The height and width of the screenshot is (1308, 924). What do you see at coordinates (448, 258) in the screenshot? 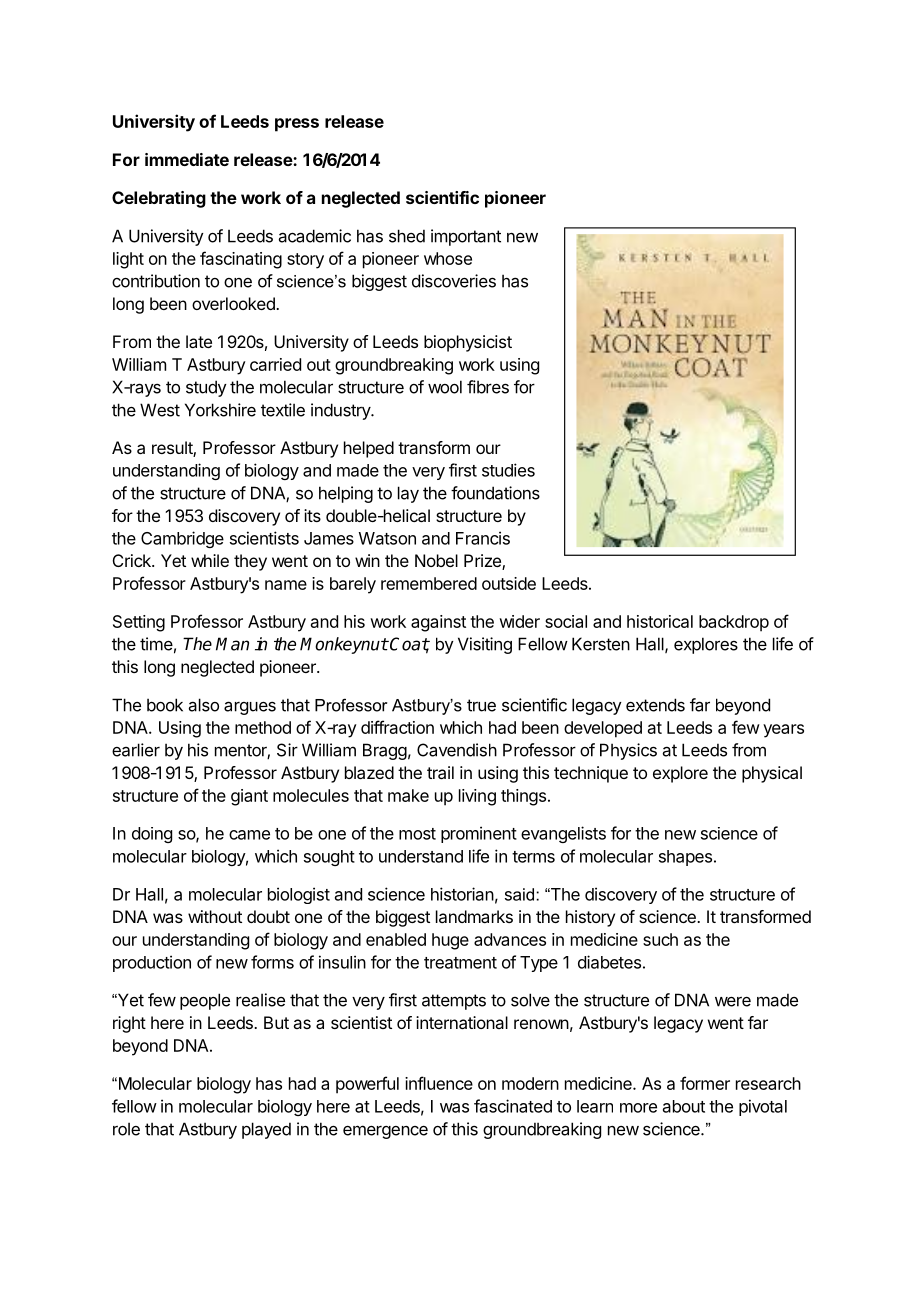
I see `whose` at bounding box center [448, 258].
